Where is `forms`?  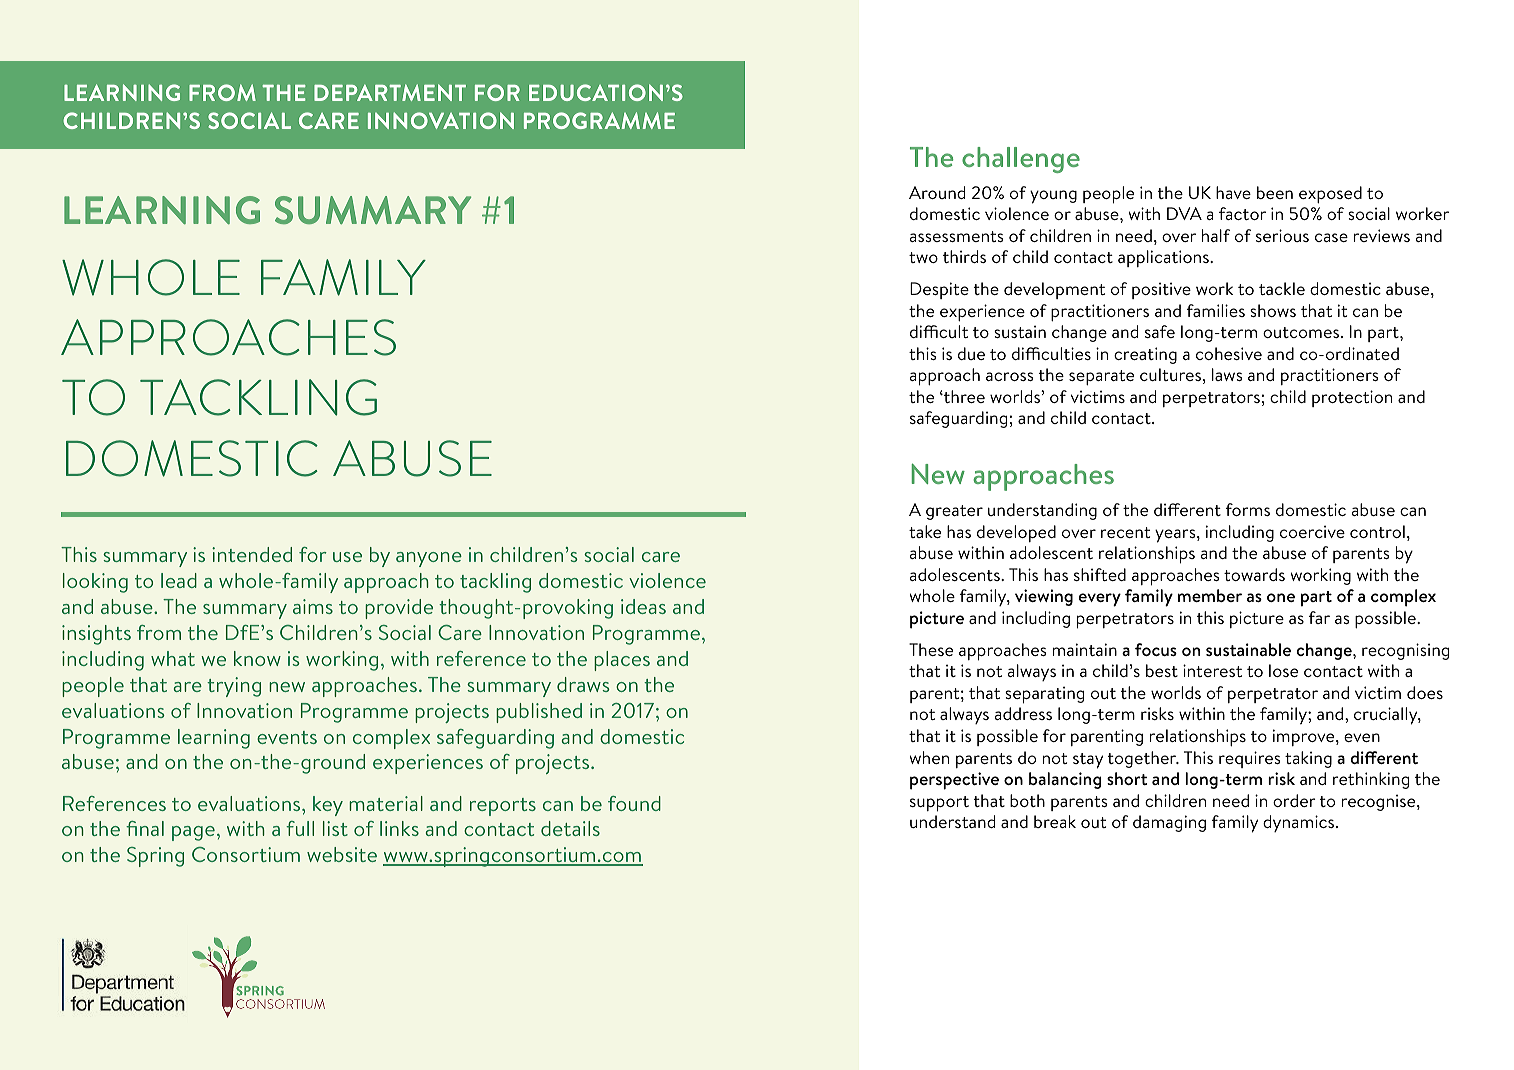 forms is located at coordinates (1248, 509).
